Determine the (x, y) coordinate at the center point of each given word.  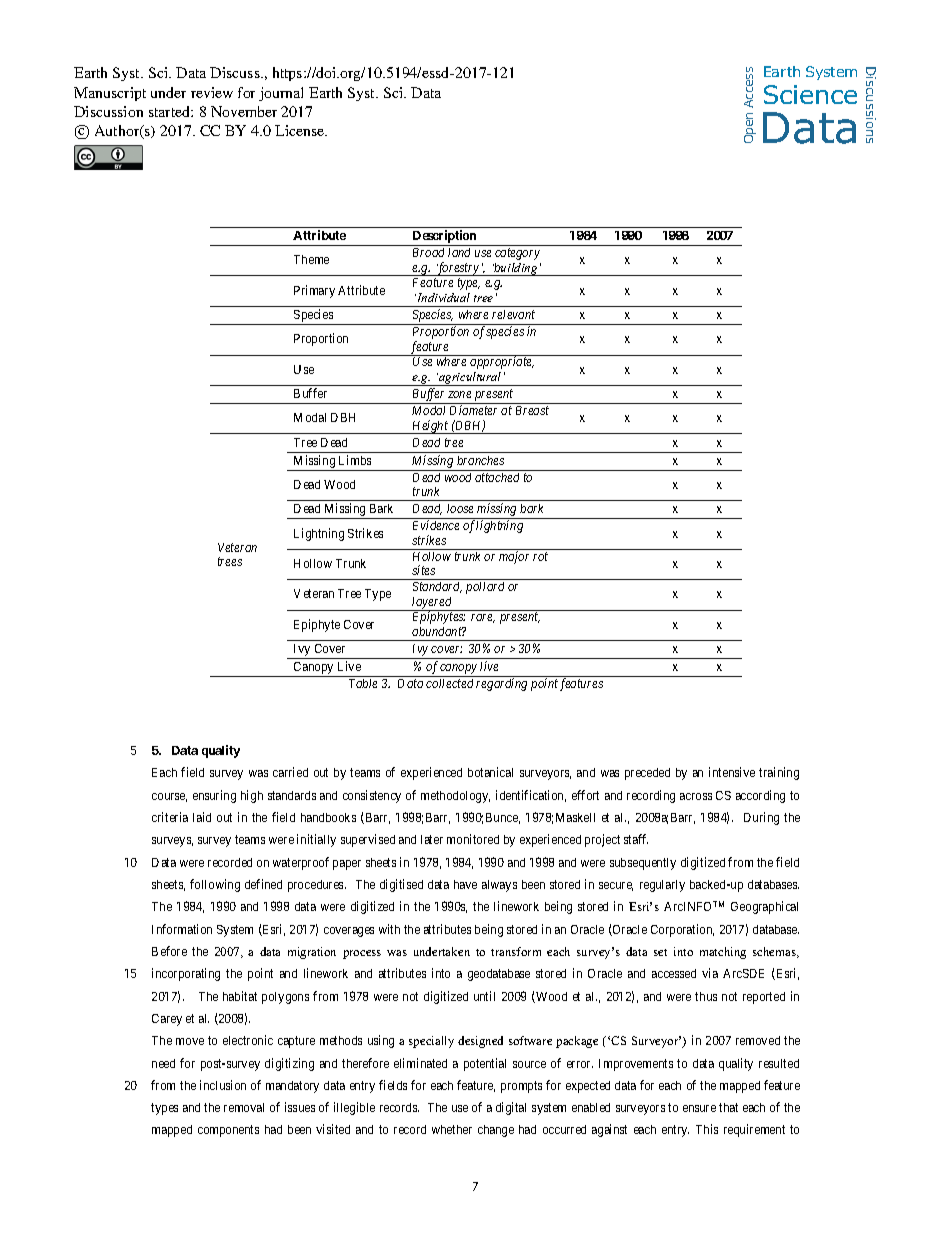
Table (363, 683)
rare (483, 618)
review (212, 92)
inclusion (223, 1085)
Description (445, 238)
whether (452, 1129)
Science (810, 94)
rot (540, 556)
